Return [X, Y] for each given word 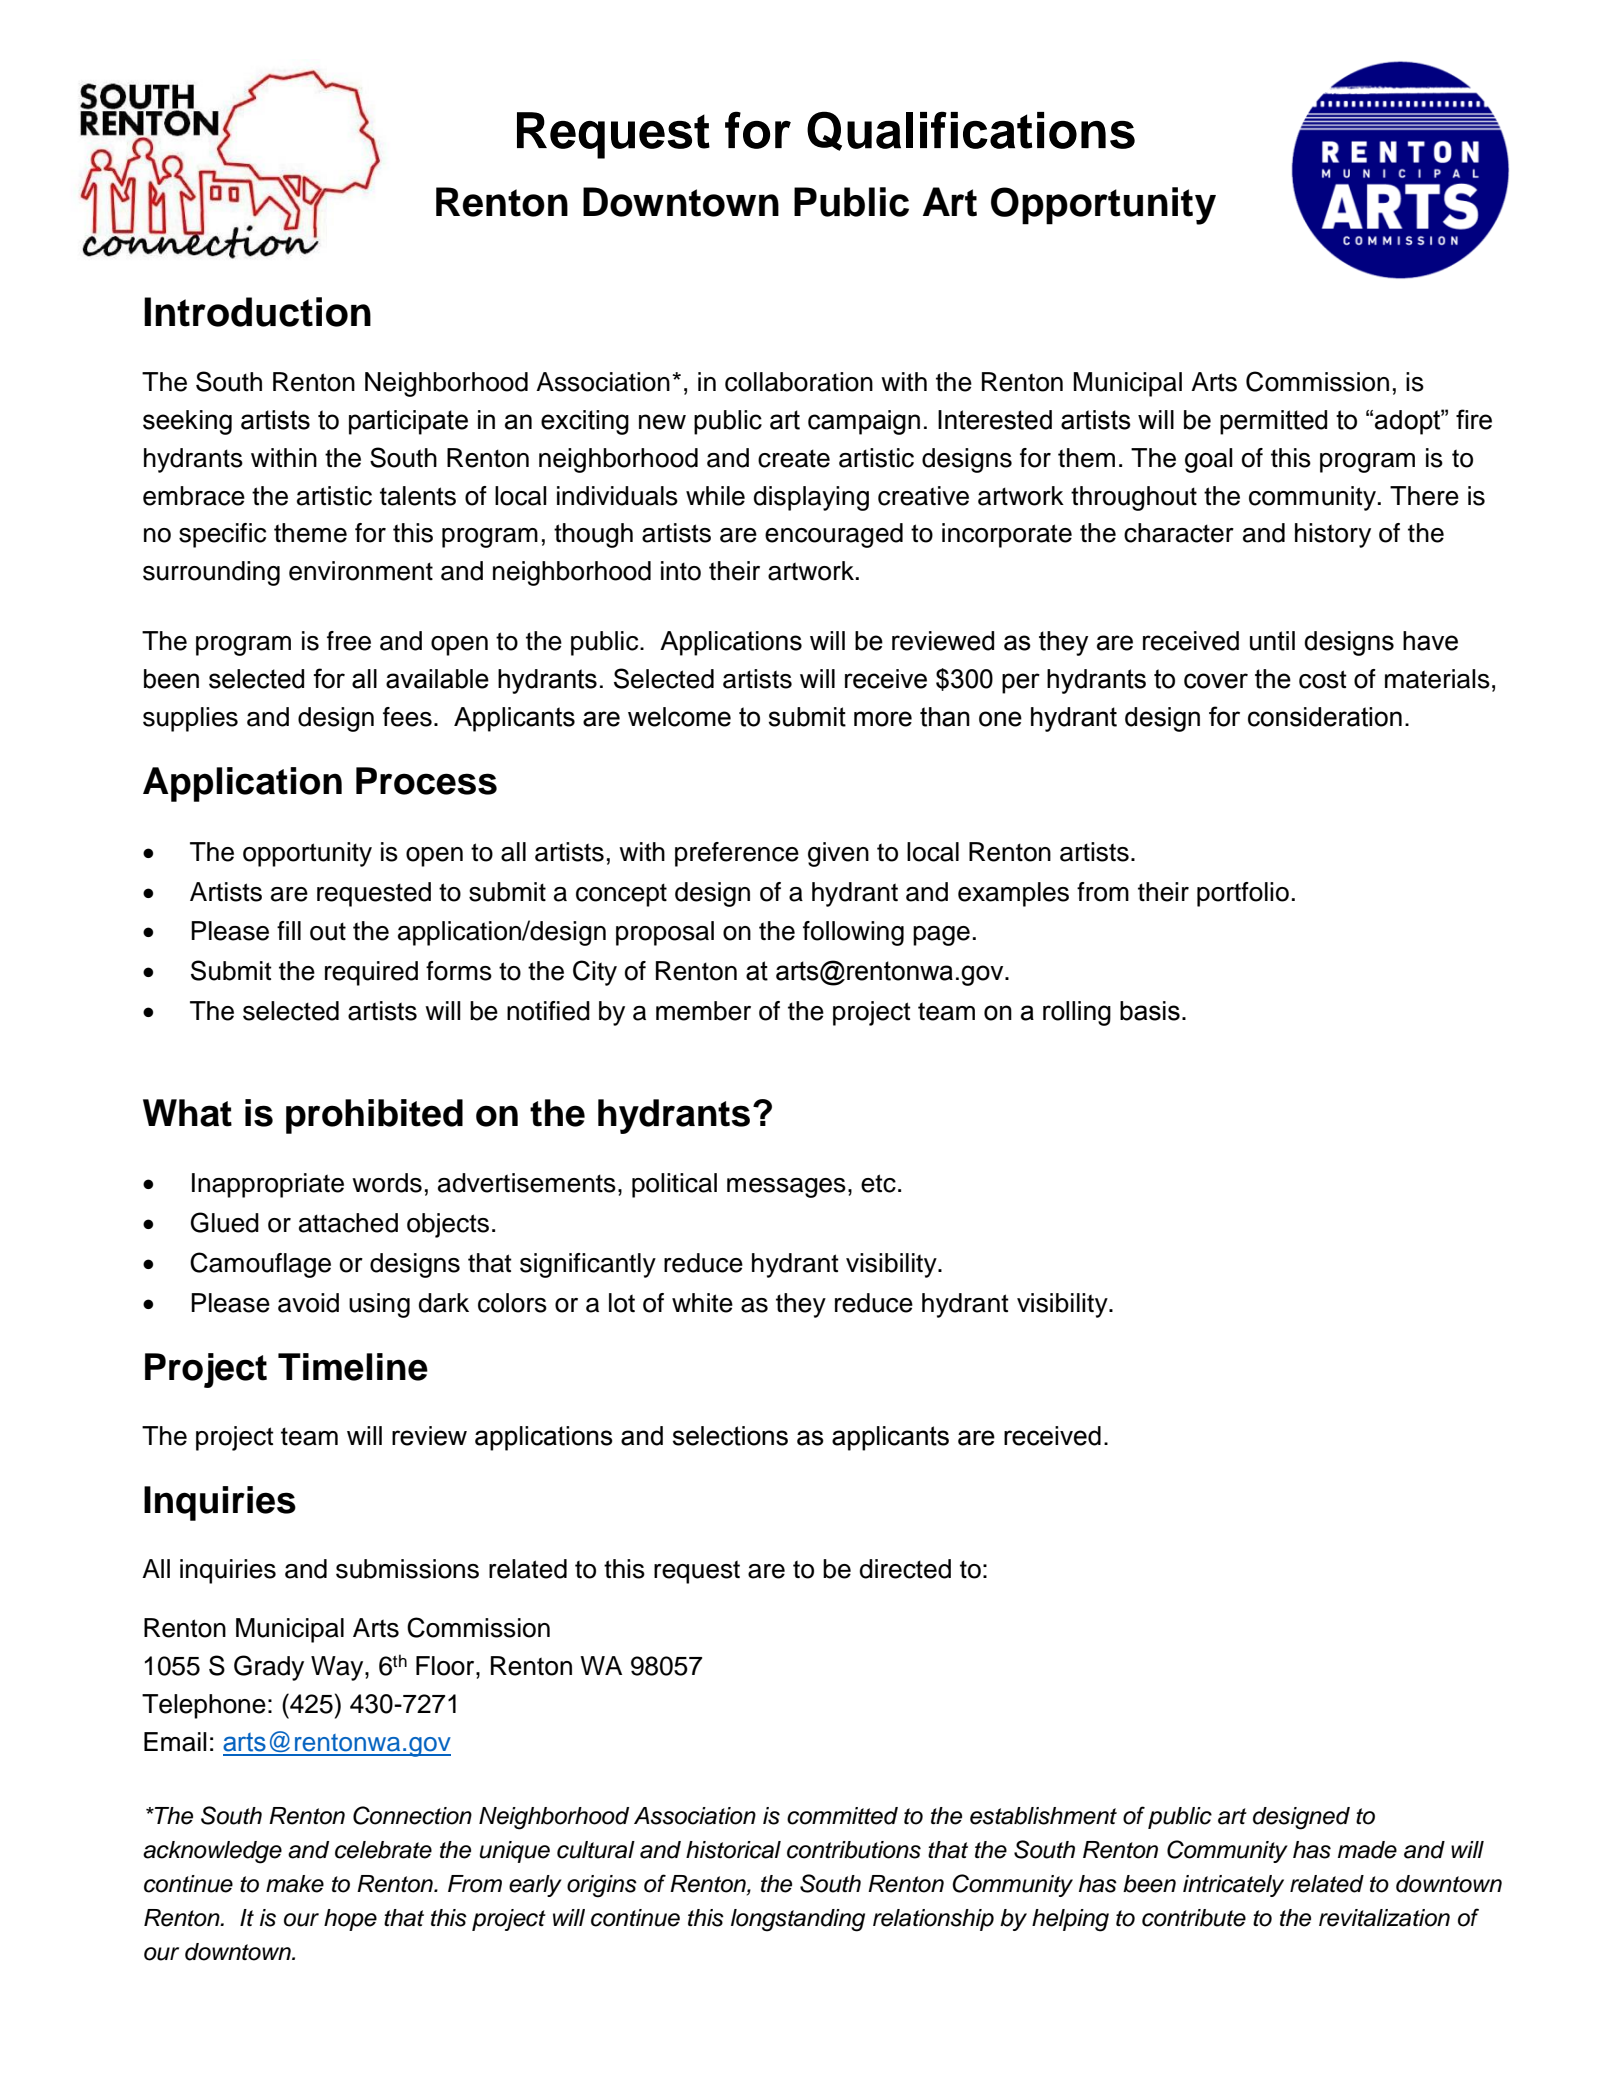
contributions [854, 1850]
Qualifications [971, 131]
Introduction [257, 312]
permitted [1273, 422]
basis [1150, 1011]
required [371, 973]
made [1367, 1850]
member [703, 1011]
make [295, 1884]
